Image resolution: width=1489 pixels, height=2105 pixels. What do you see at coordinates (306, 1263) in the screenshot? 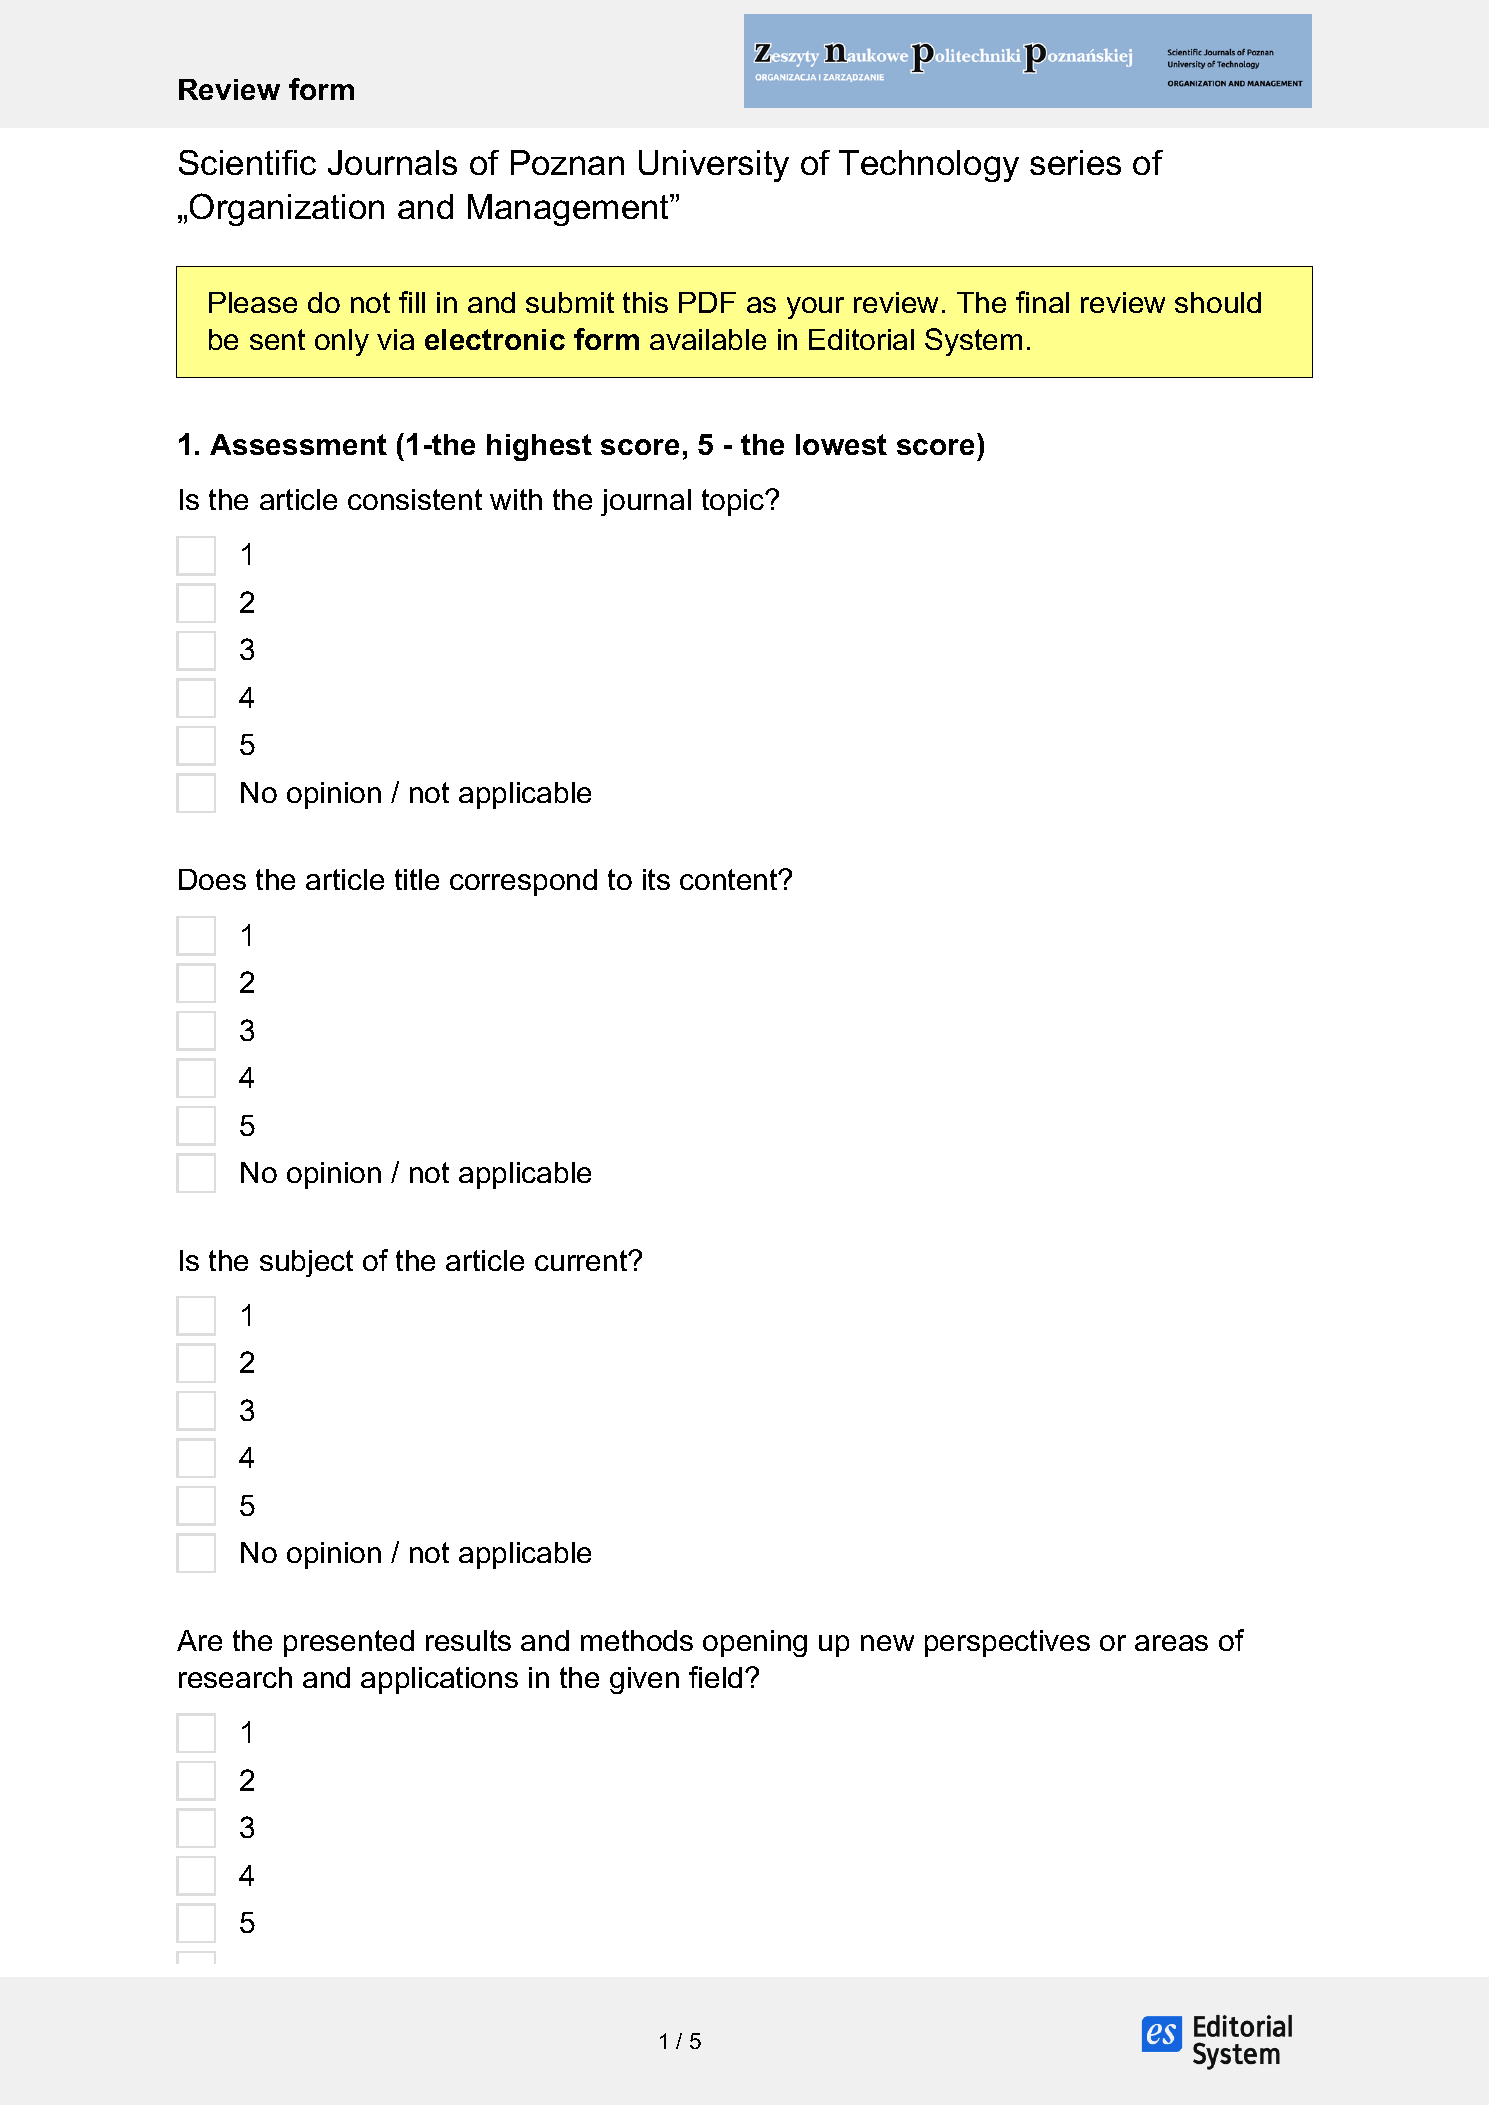
I see `subject` at bounding box center [306, 1263].
